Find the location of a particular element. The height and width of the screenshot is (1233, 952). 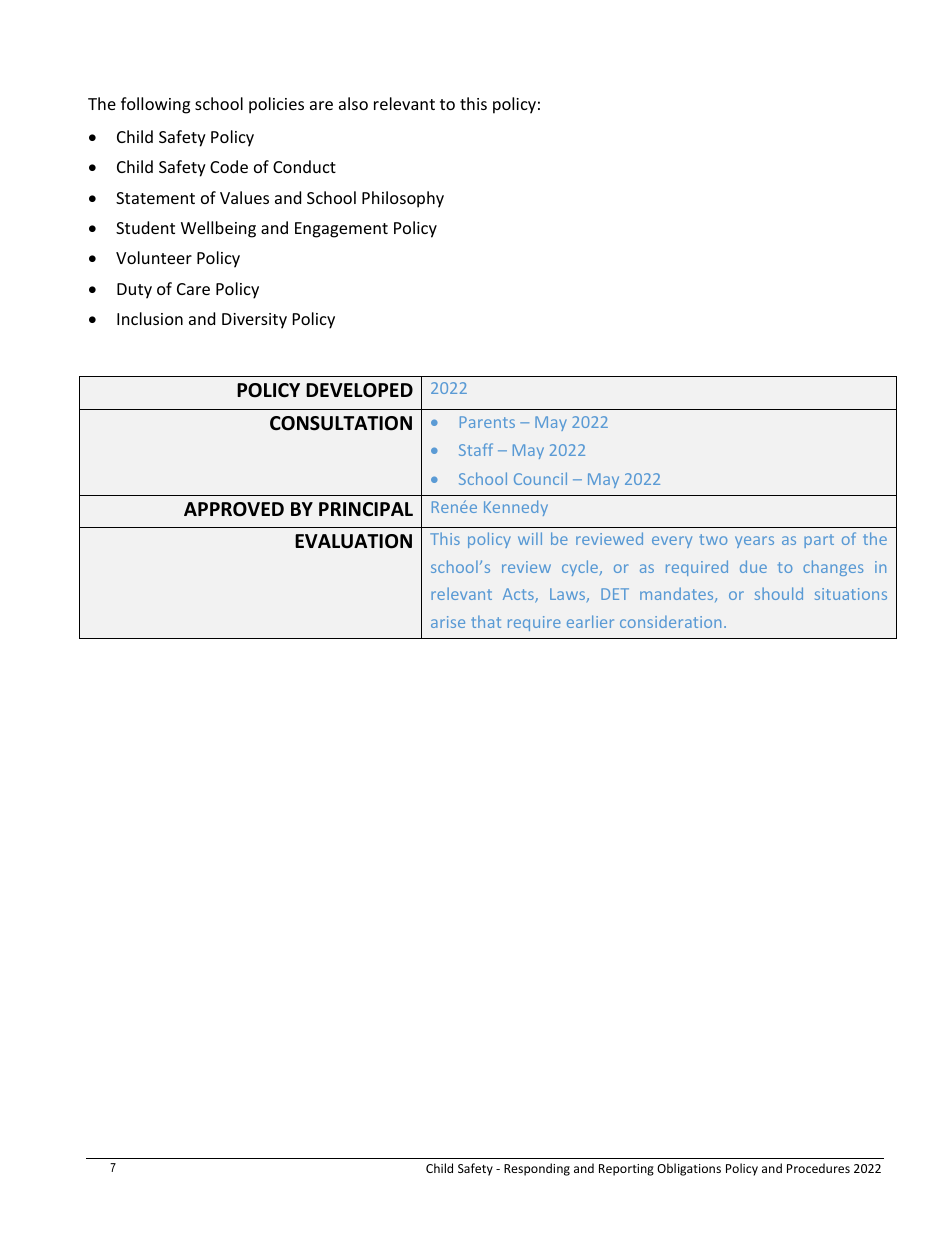

Staff is located at coordinates (476, 449).
